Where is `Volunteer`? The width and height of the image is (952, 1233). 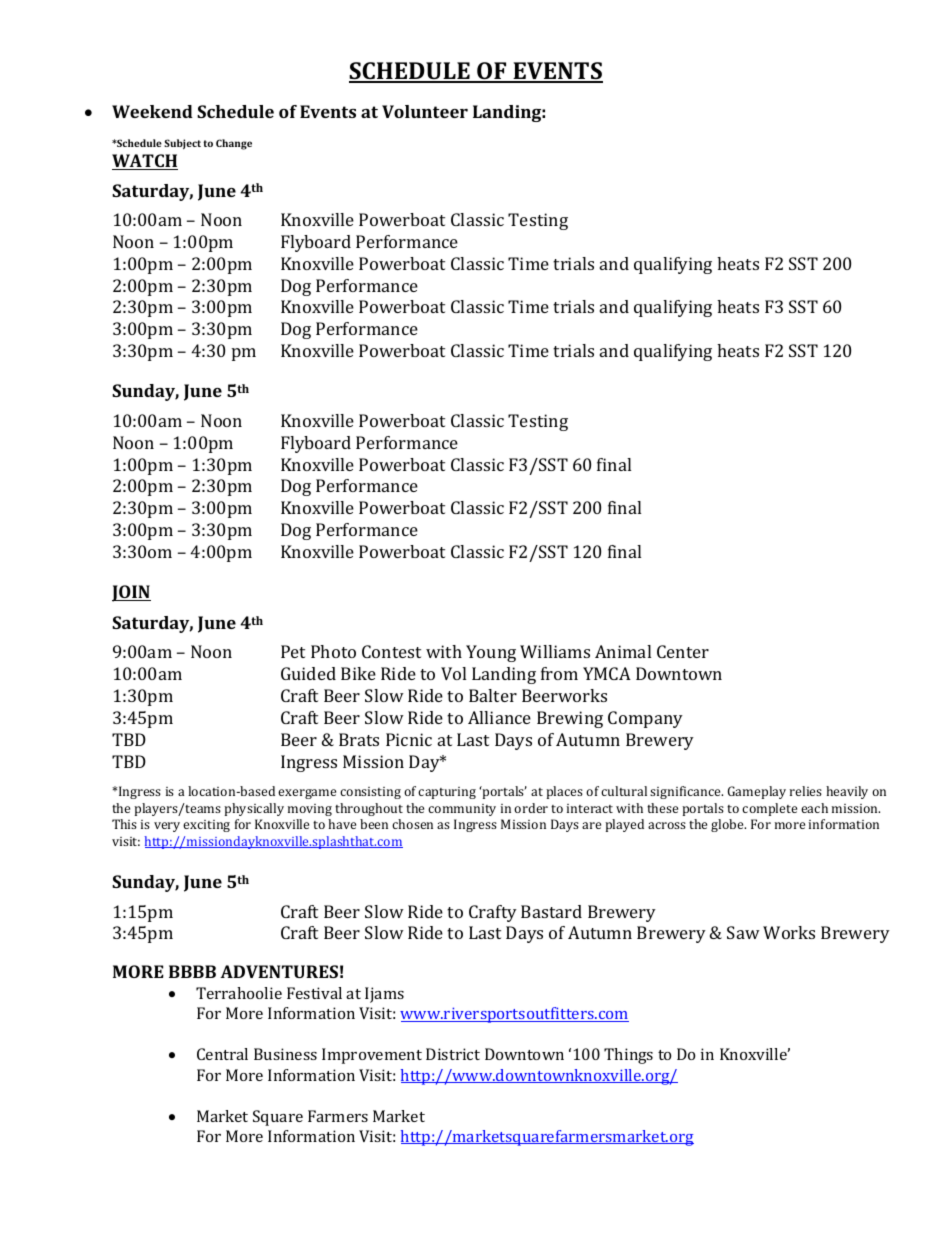 Volunteer is located at coordinates (425, 111).
